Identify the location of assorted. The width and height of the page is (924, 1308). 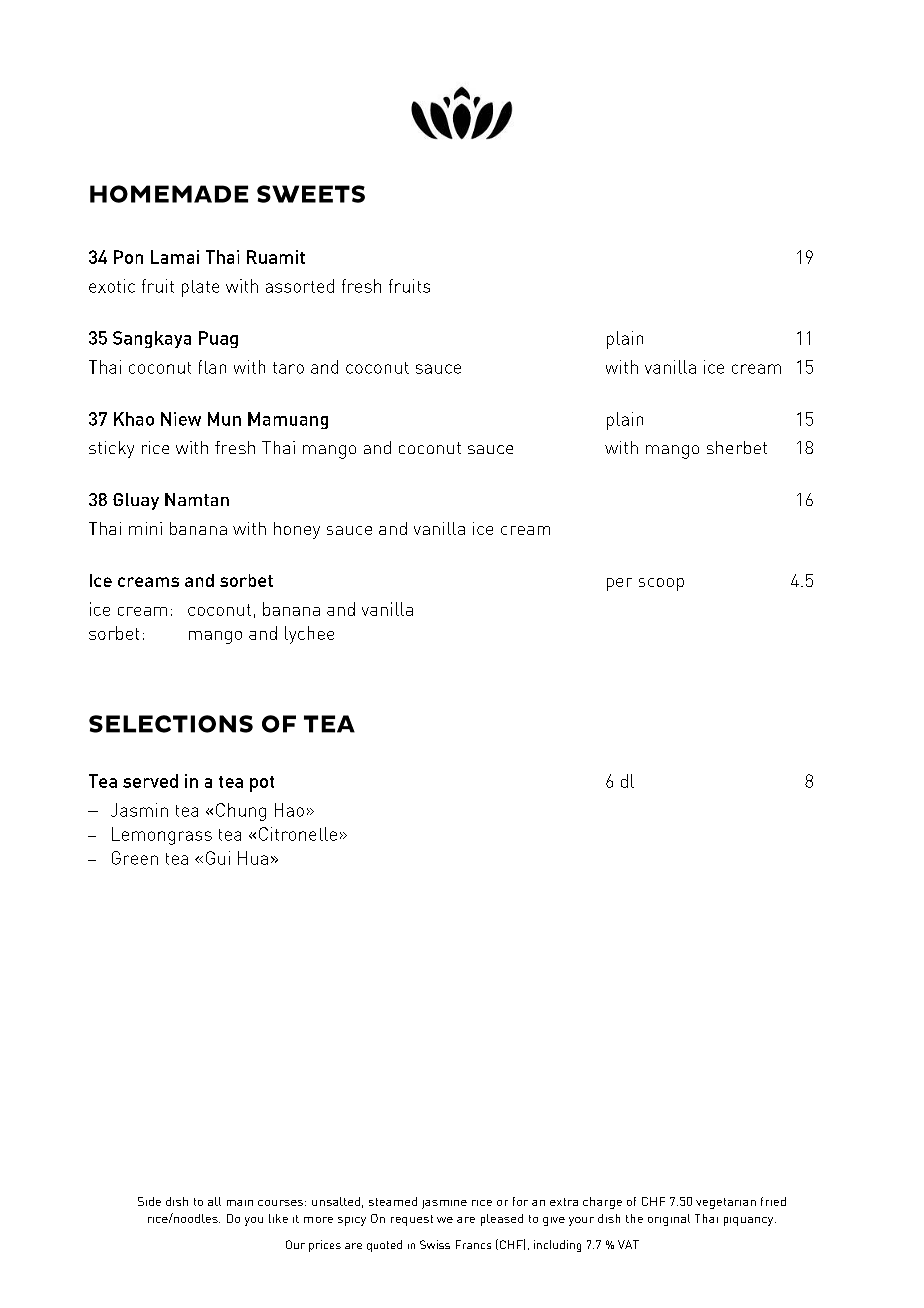
(300, 286).
